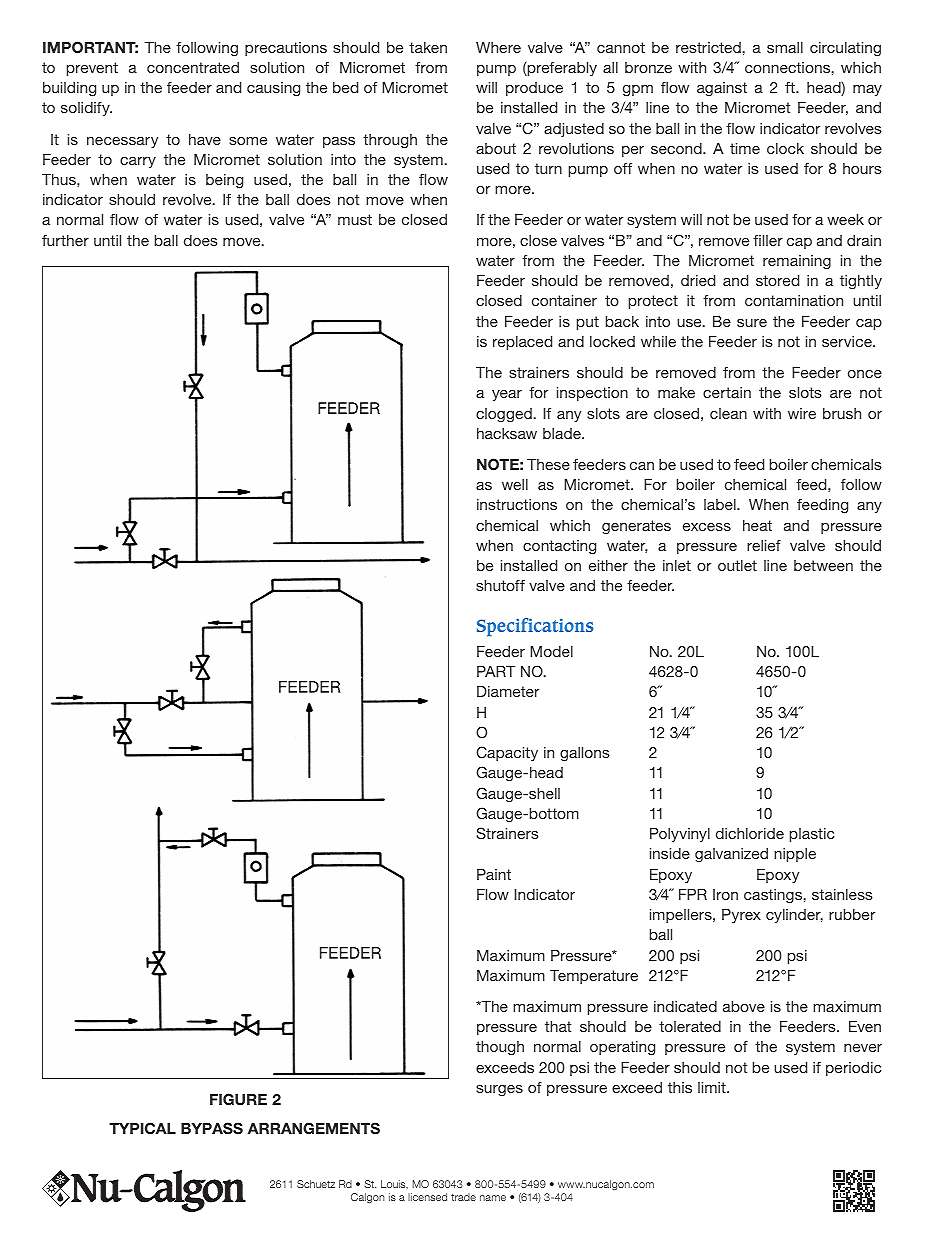 The image size is (952, 1233). I want to click on trade, so click(463, 1197).
